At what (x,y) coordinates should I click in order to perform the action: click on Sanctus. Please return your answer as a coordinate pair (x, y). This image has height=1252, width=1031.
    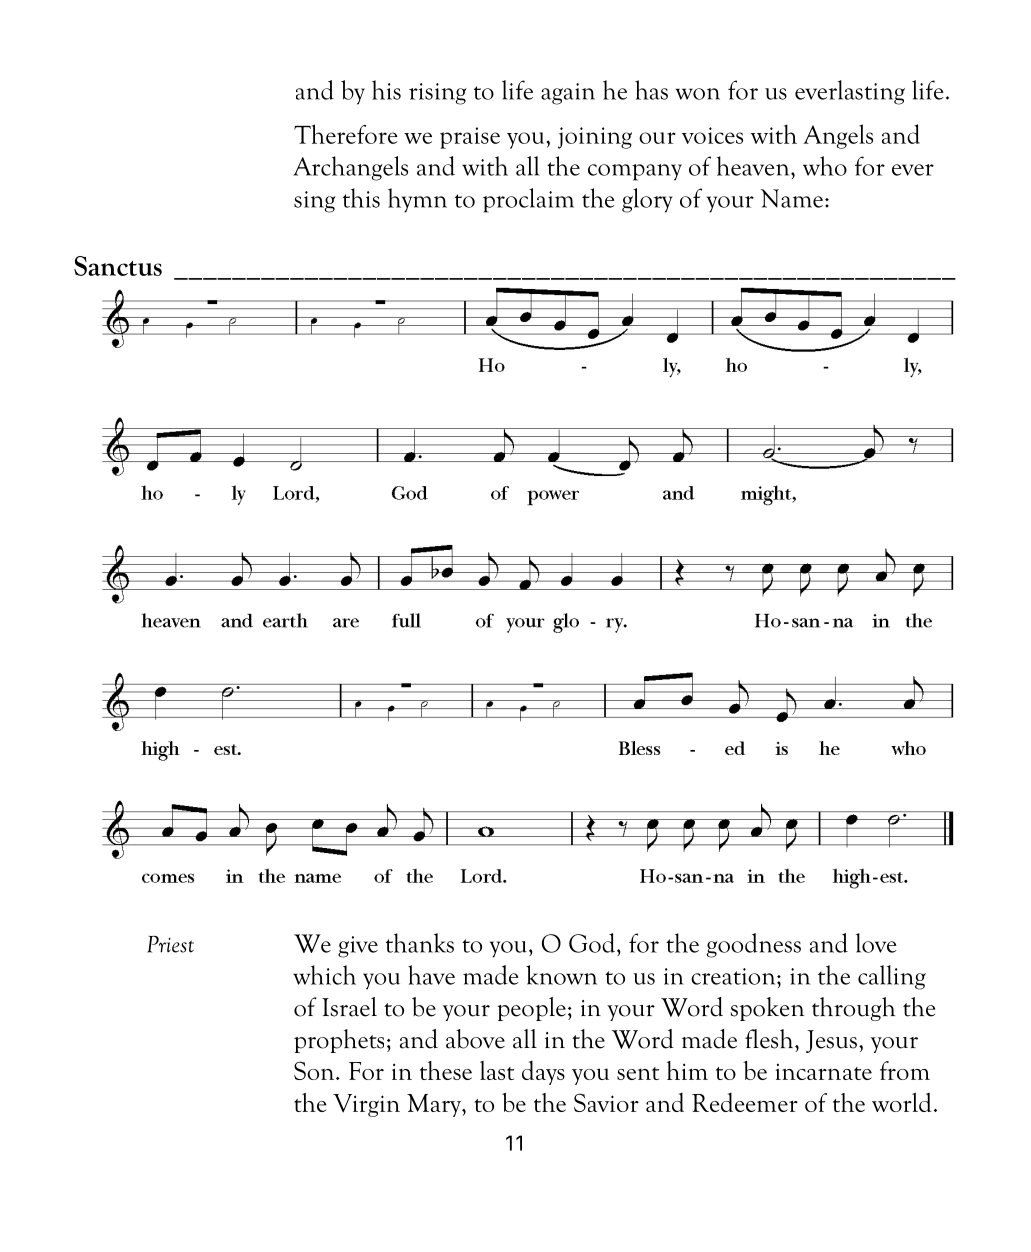
    Looking at the image, I should click on (118, 266).
